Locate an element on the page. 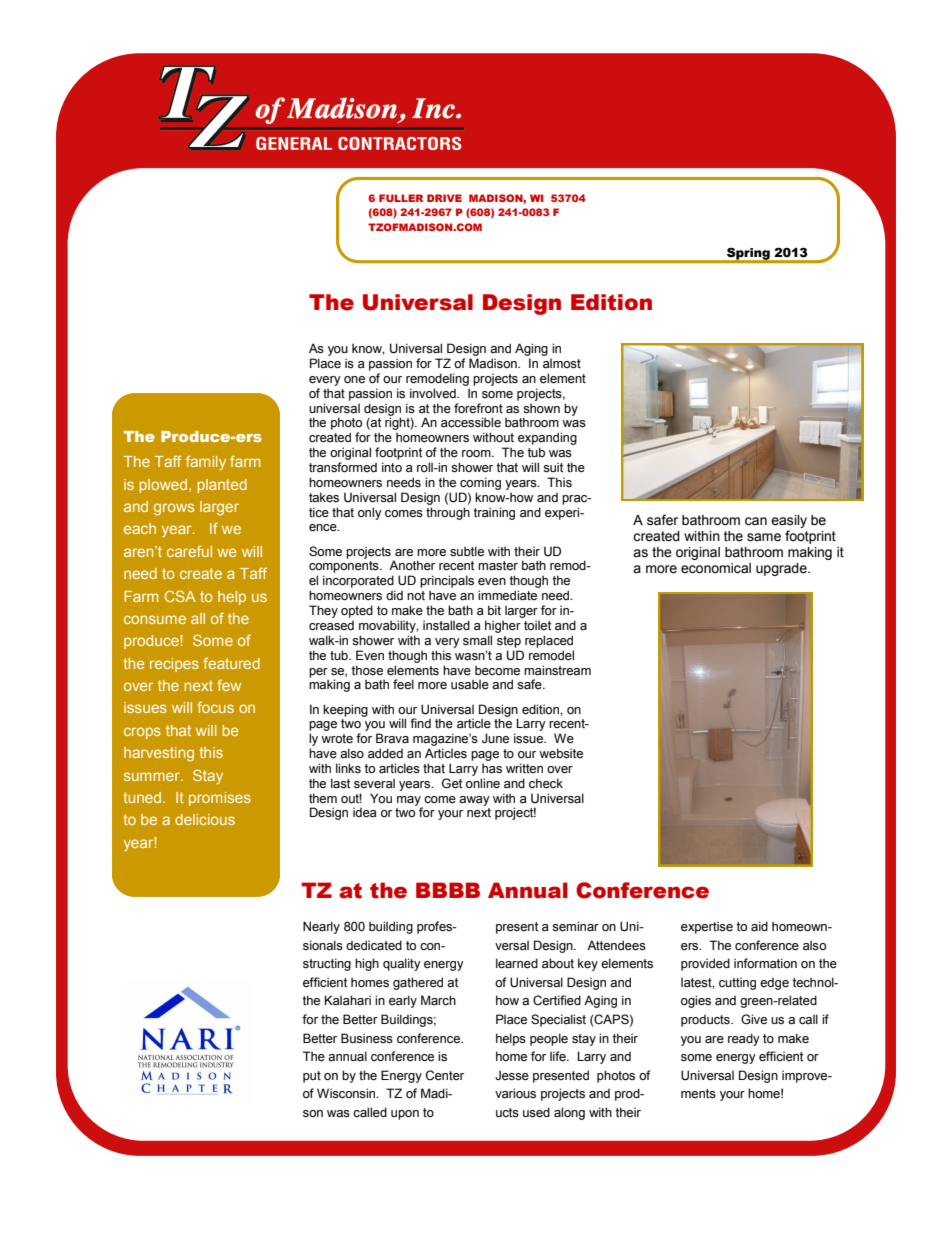 This page has height=1233, width=952. FULLER is located at coordinates (401, 198).
